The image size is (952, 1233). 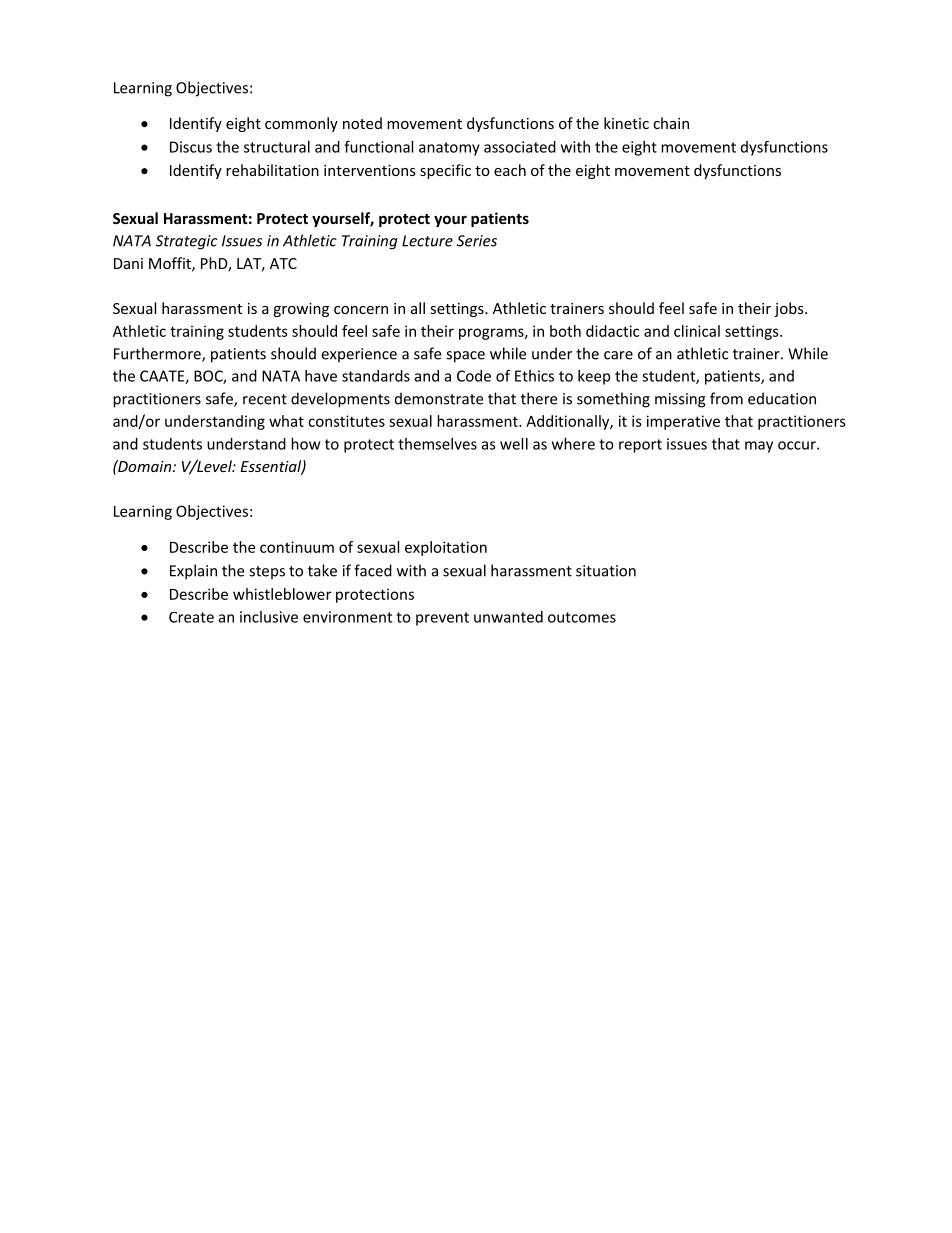 I want to click on how, so click(x=305, y=444).
